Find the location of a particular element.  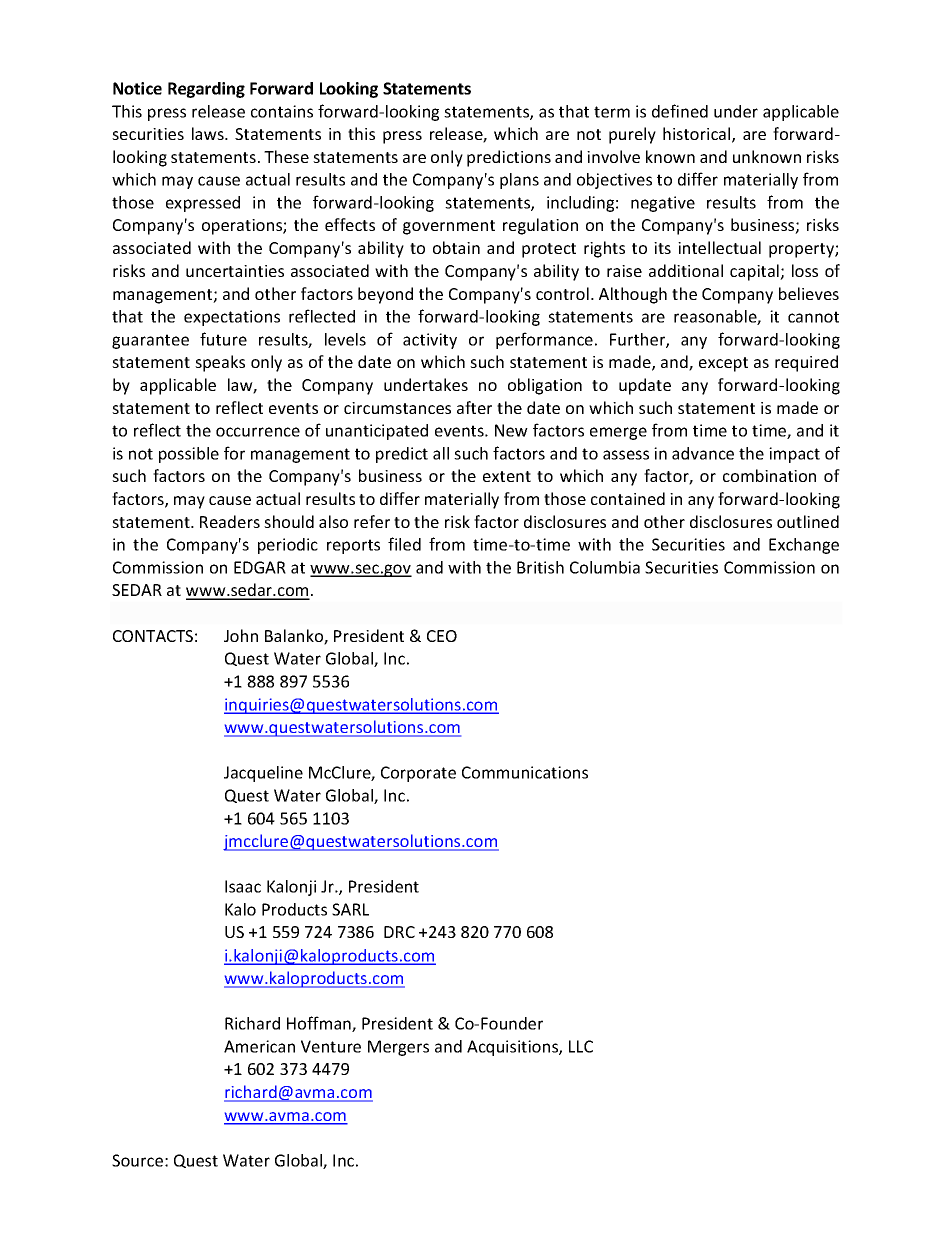

laws is located at coordinates (209, 133).
